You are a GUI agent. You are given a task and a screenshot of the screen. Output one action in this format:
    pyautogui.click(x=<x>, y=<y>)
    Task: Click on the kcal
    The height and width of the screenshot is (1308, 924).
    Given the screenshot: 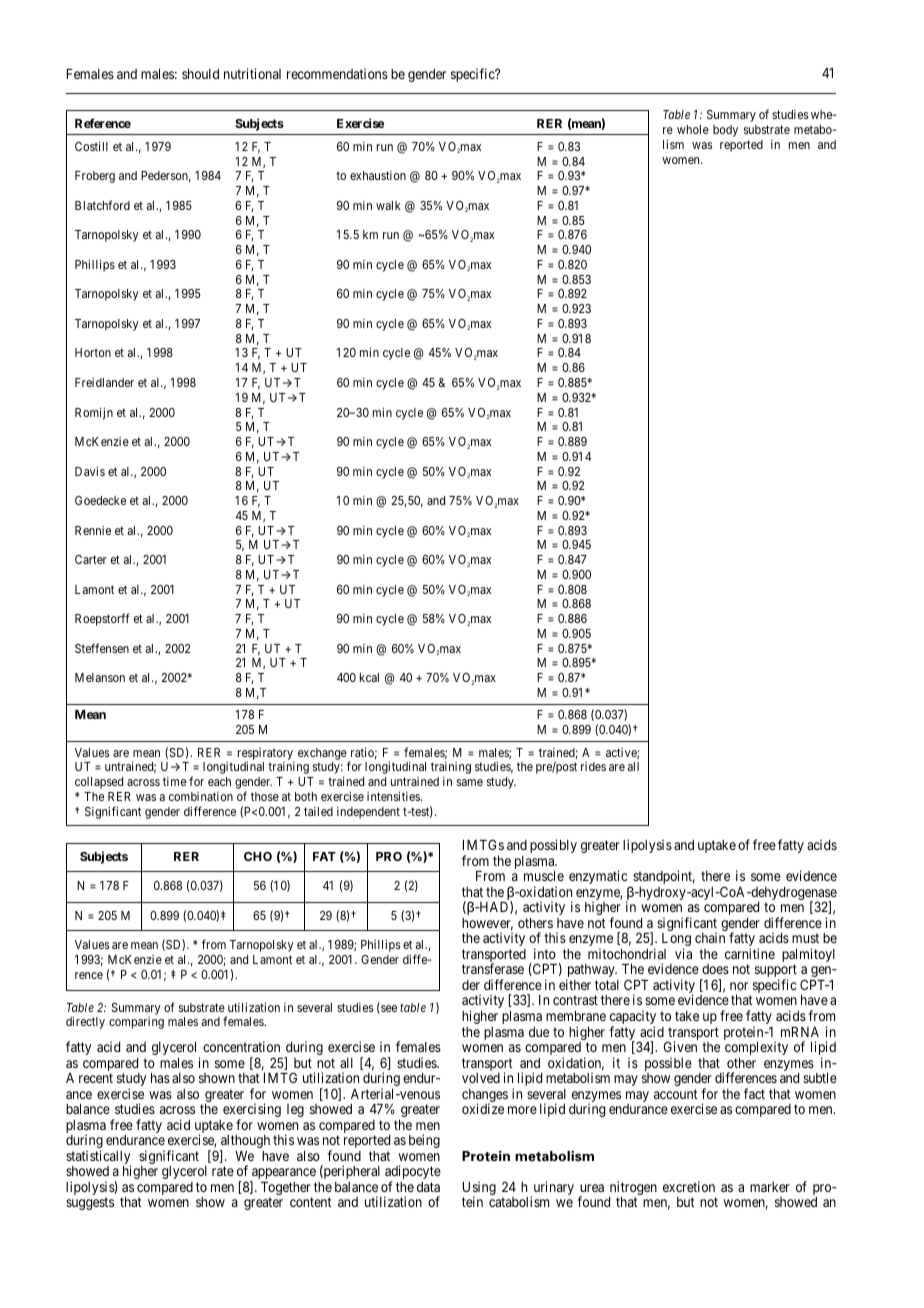 What is the action you would take?
    pyautogui.click(x=369, y=677)
